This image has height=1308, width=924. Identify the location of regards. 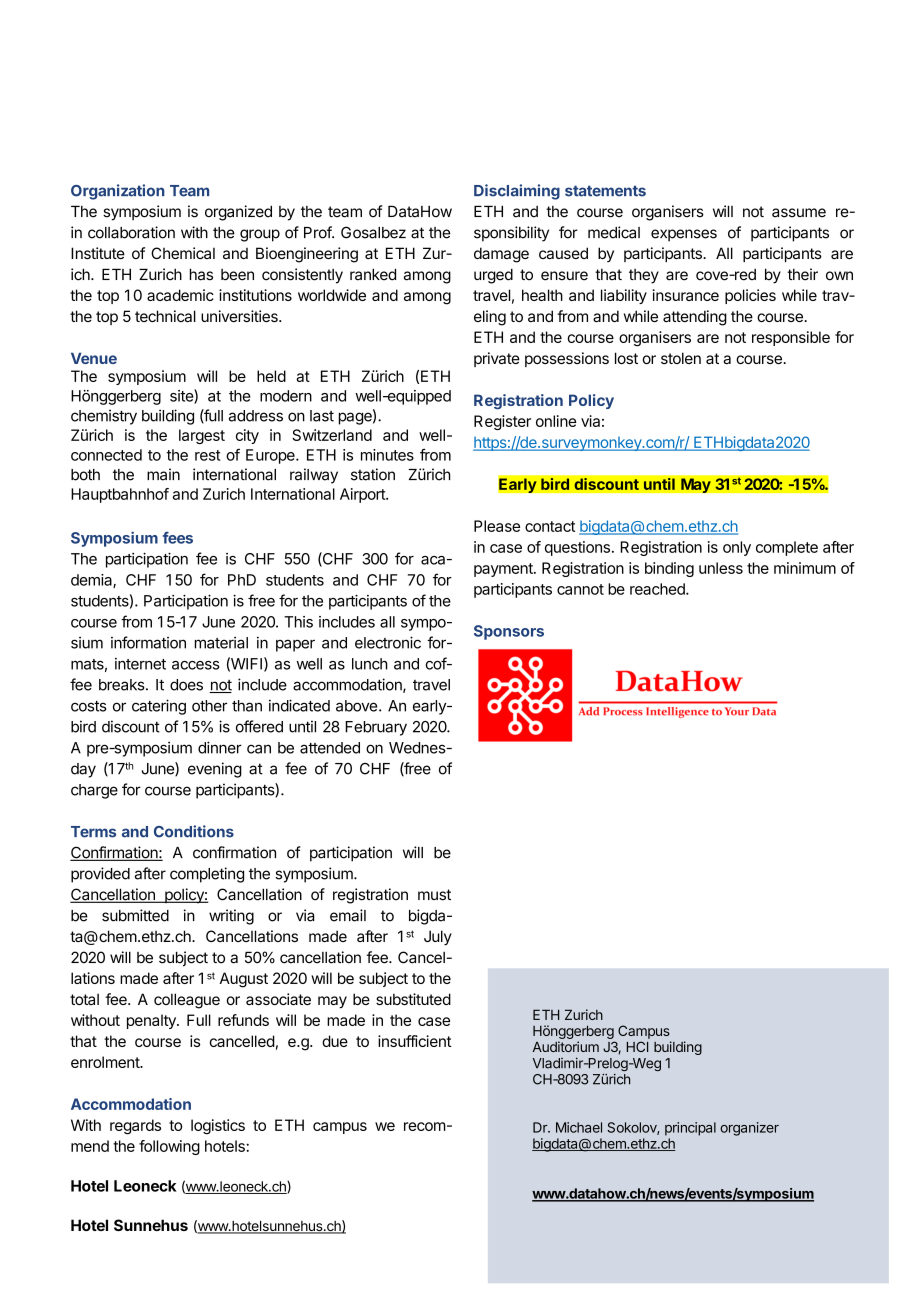
(135, 1127).
